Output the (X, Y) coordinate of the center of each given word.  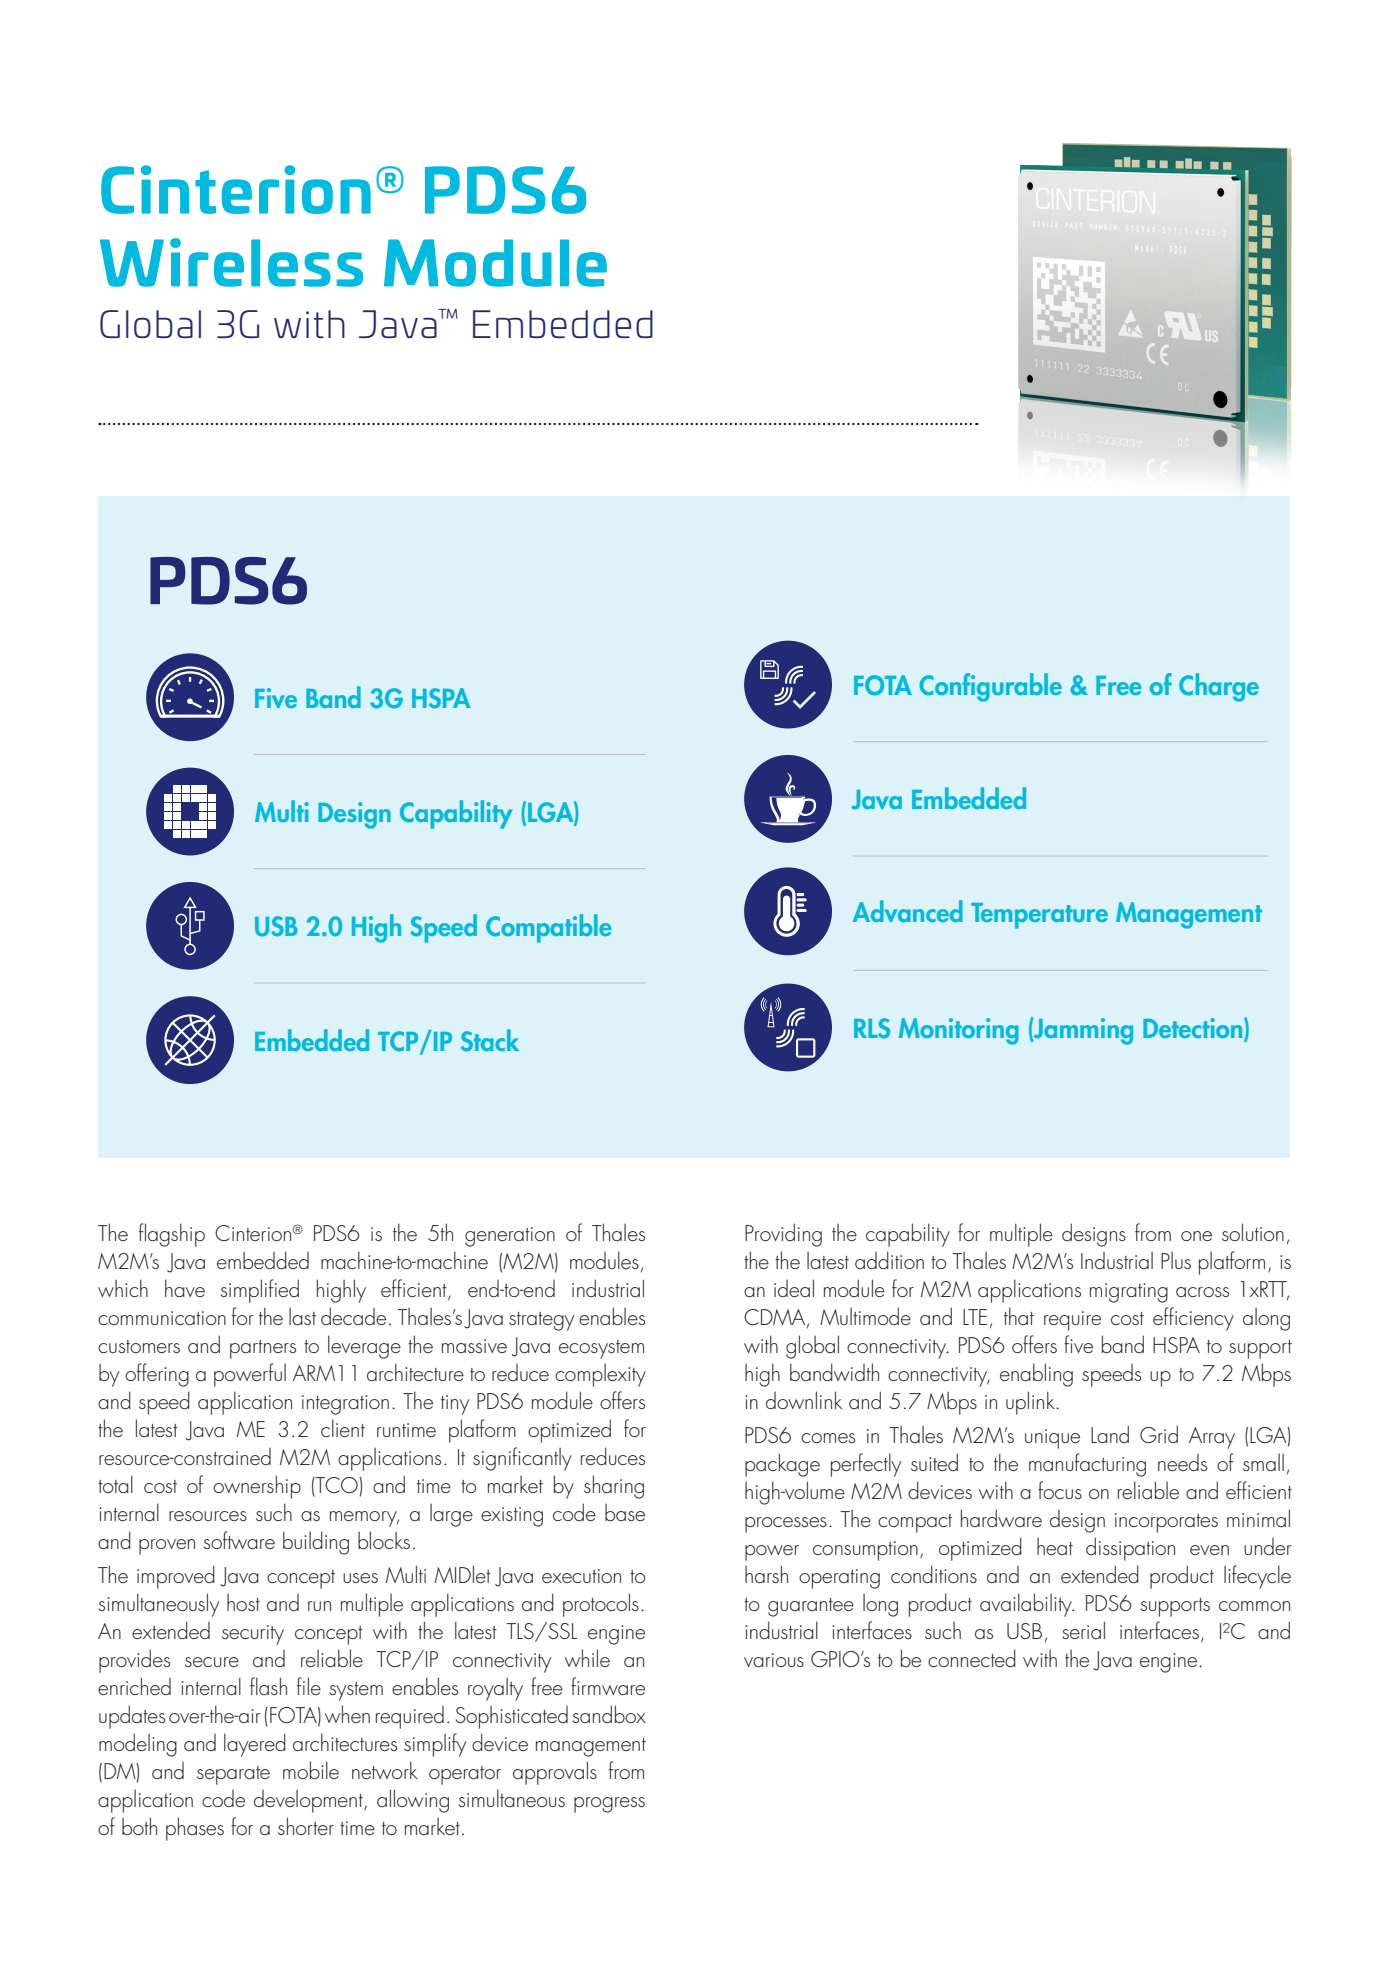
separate (233, 1775)
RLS (872, 1028)
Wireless (231, 262)
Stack (490, 1040)
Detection (1194, 1029)
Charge (1219, 687)
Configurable (990, 687)
